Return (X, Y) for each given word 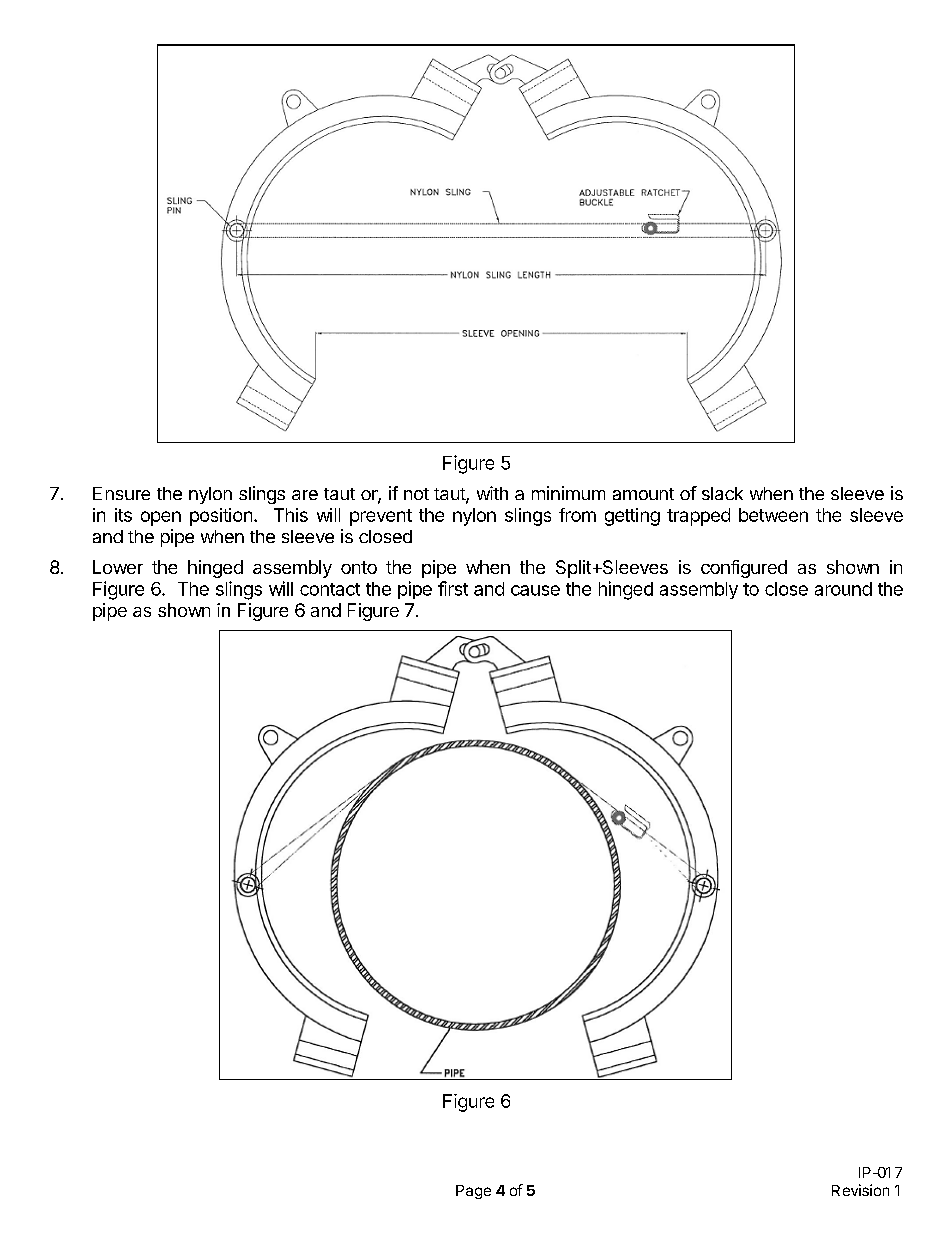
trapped (698, 517)
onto (359, 567)
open (161, 518)
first (453, 588)
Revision (860, 1190)
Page (473, 1192)
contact (330, 589)
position (221, 517)
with (492, 493)
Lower (118, 567)
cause (535, 590)
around (843, 589)
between (773, 515)
